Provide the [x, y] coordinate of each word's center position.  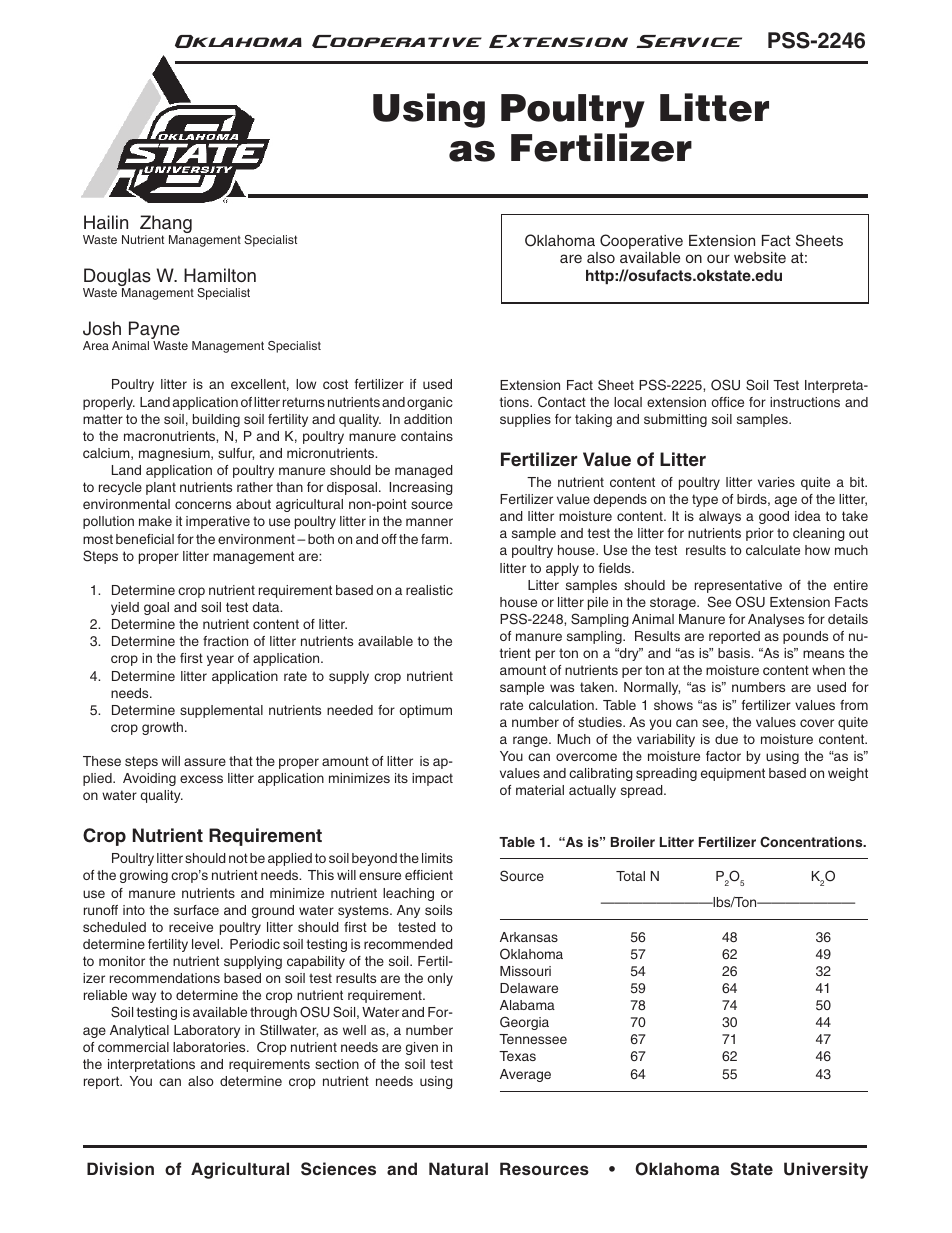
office [727, 402]
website [760, 257]
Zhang [165, 225]
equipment [733, 774]
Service [689, 41]
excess [201, 779]
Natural [458, 1168]
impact [432, 779]
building [216, 420]
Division [120, 1168]
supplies [525, 420]
